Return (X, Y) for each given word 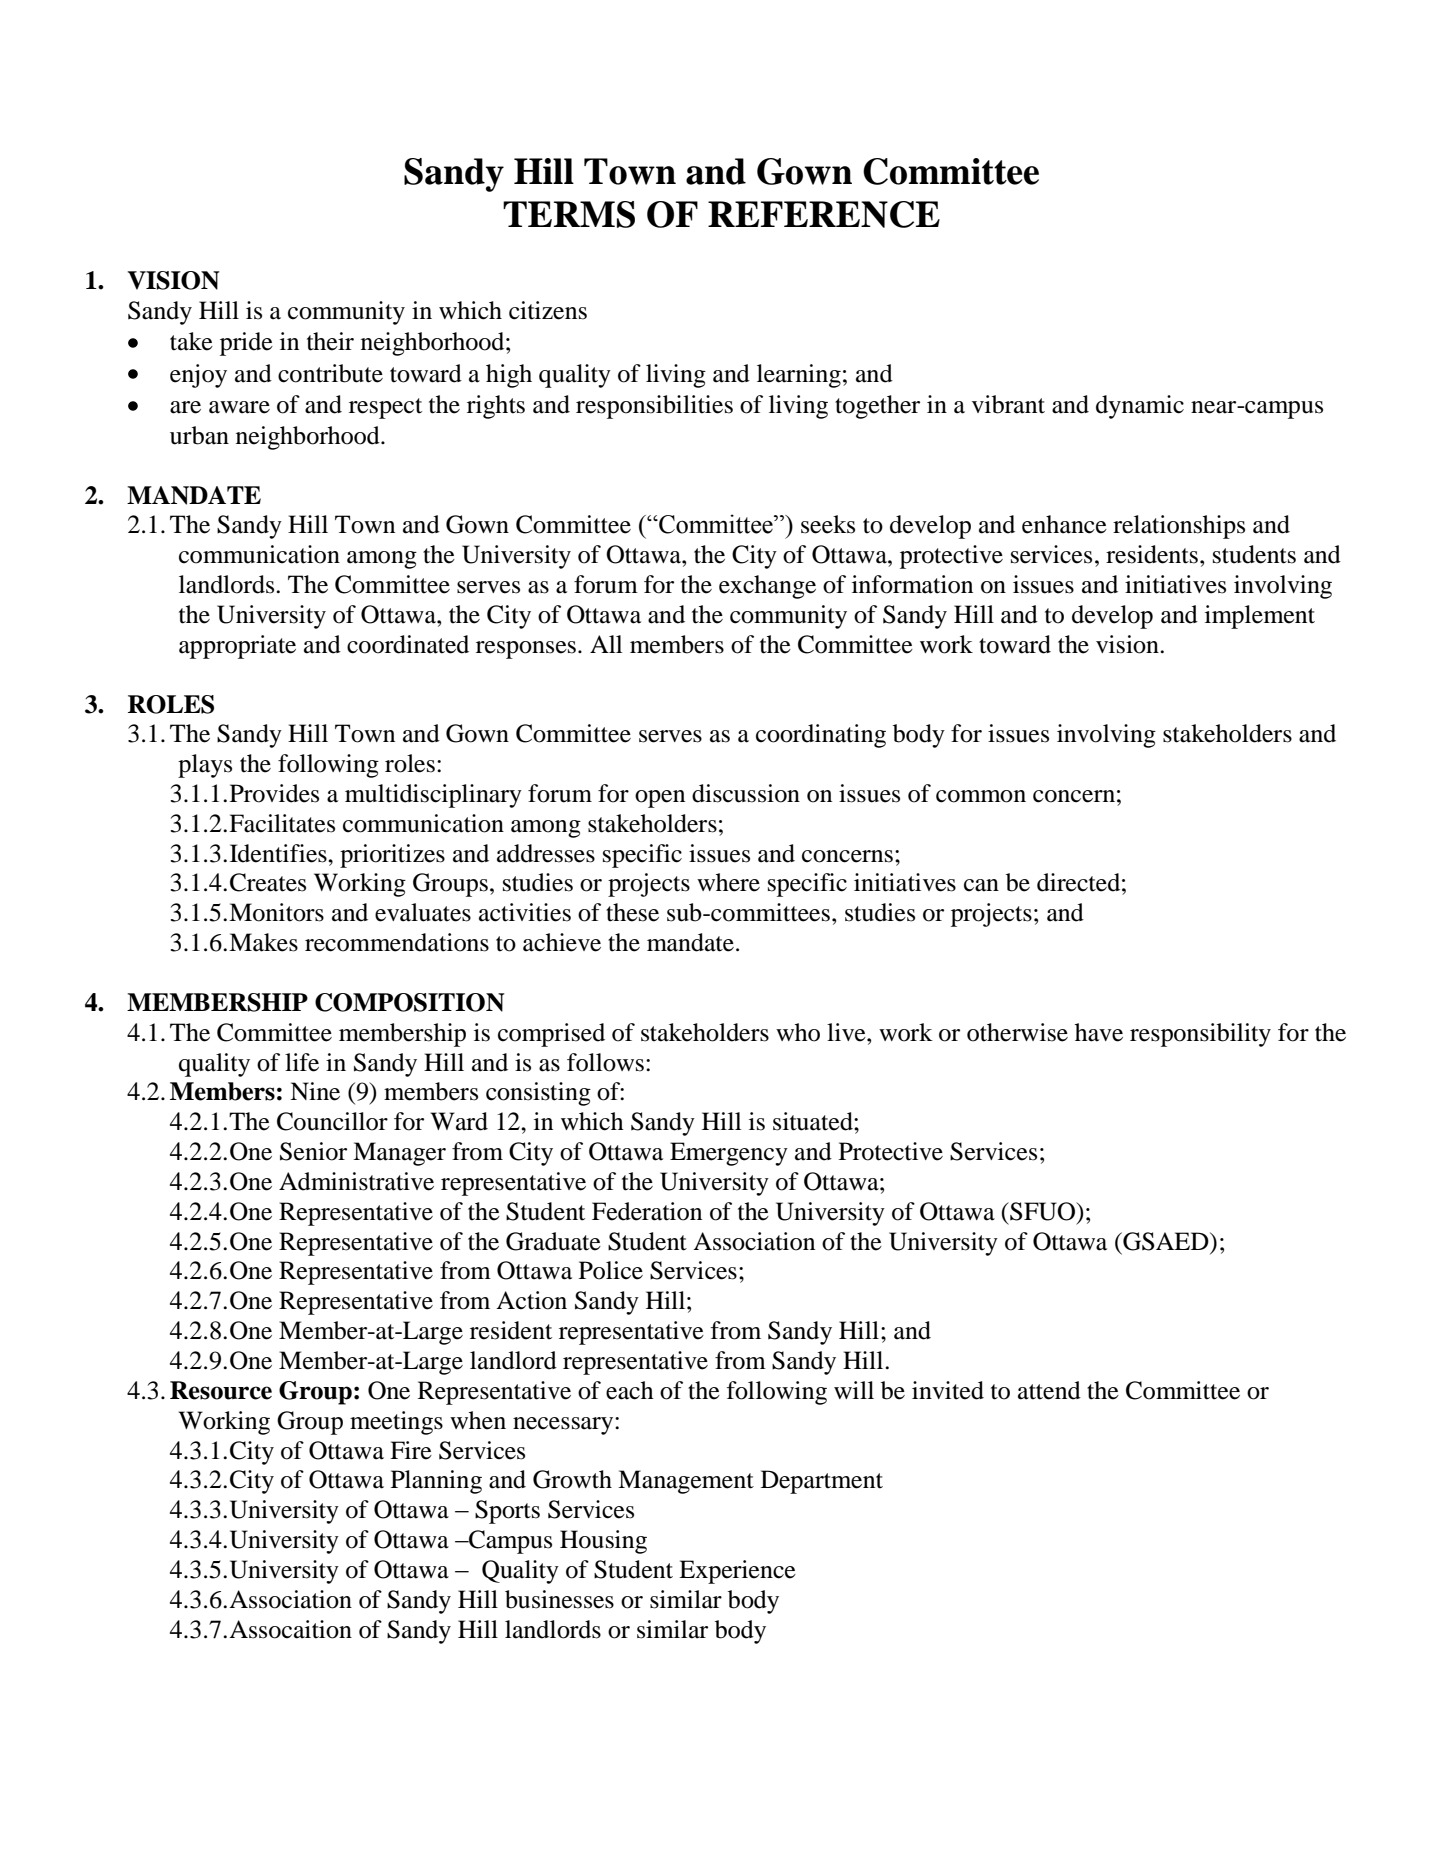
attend (1049, 1390)
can (981, 885)
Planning (436, 1482)
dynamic (1140, 407)
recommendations (397, 942)
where (728, 882)
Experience (737, 1572)
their (330, 341)
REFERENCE (824, 214)
